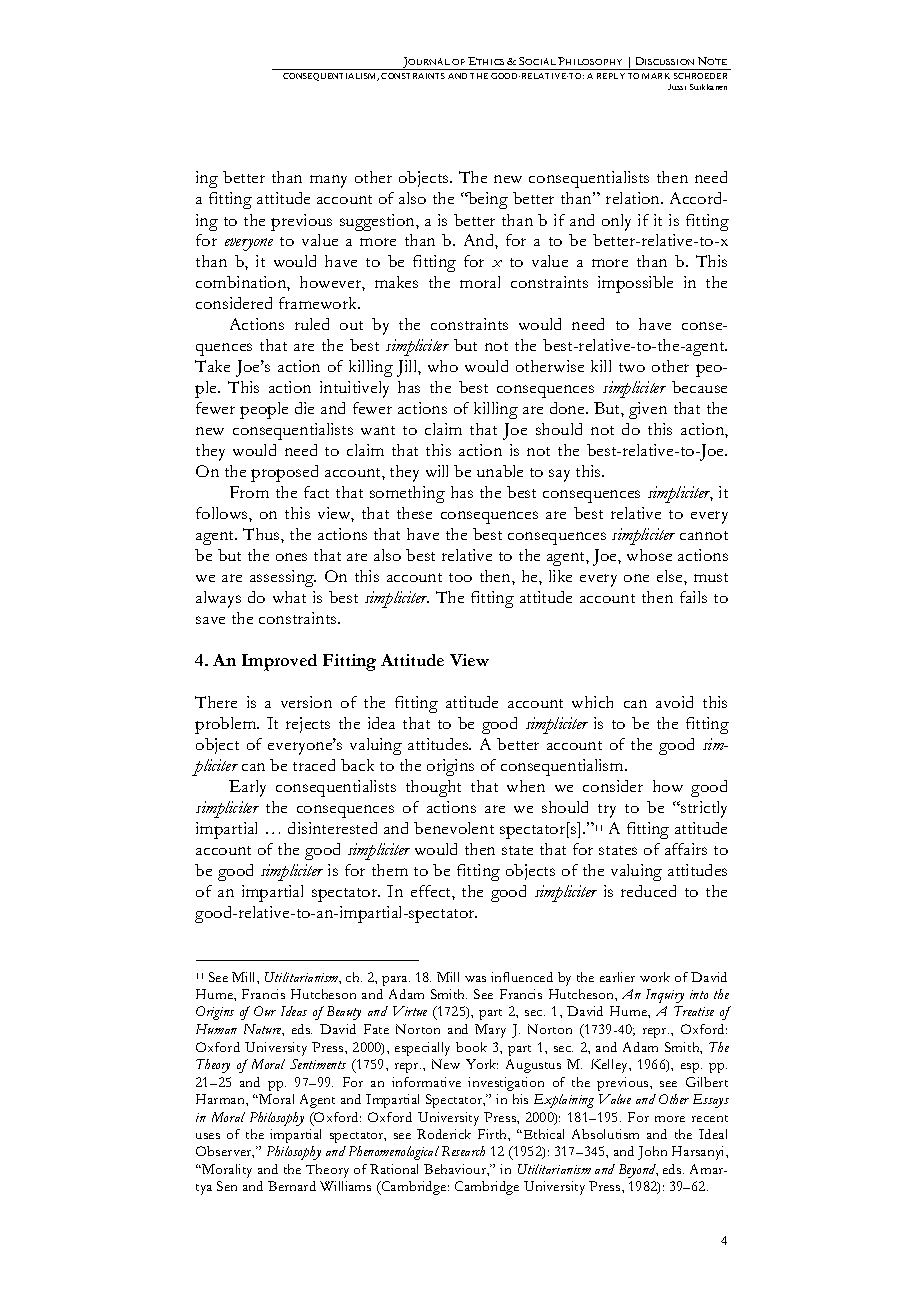 Image resolution: width=924 pixels, height=1308 pixels. What do you see at coordinates (648, 891) in the document?
I see `reduced` at bounding box center [648, 891].
